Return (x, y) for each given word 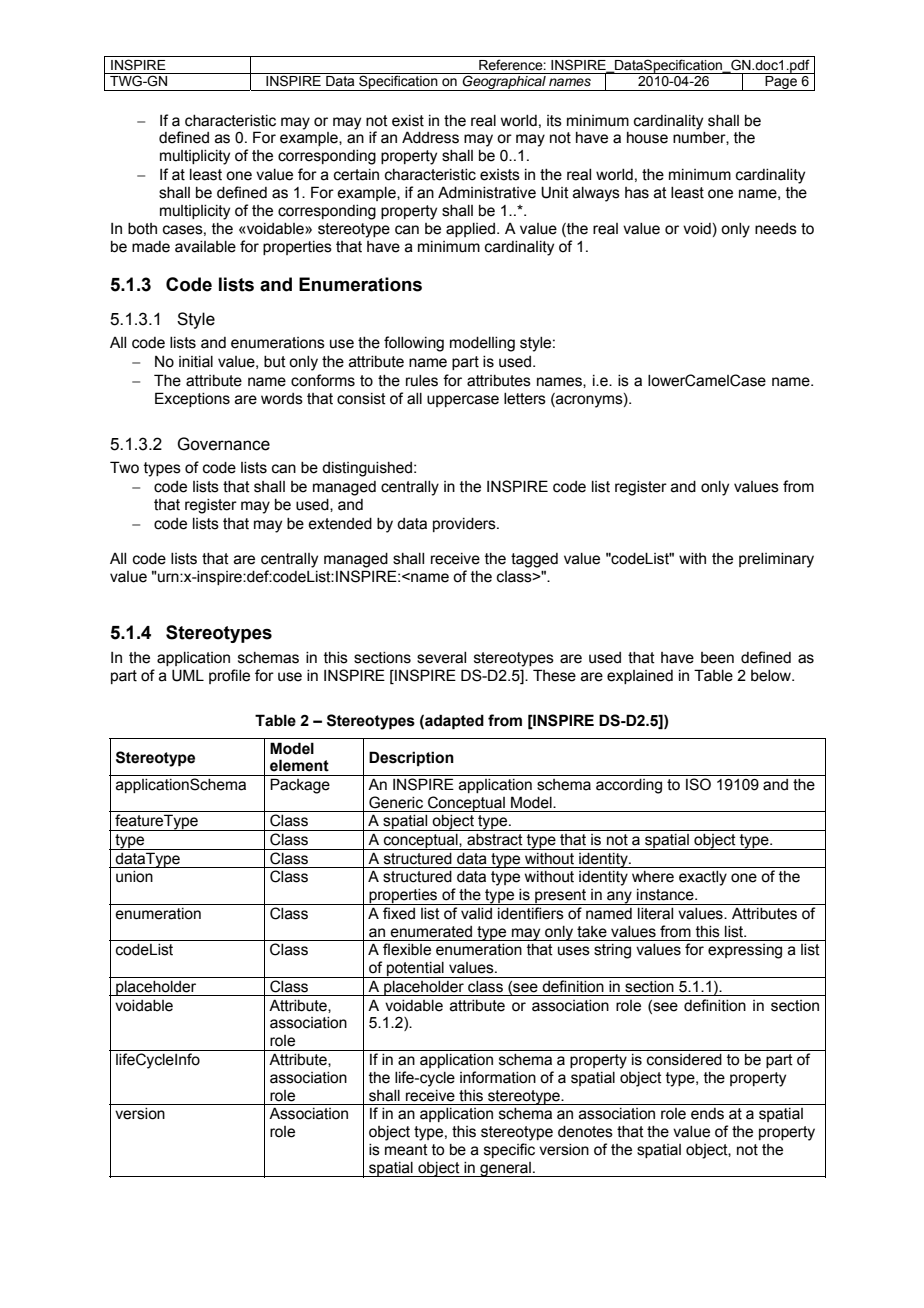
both (142, 229)
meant (406, 1150)
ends (707, 1114)
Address (430, 137)
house (647, 138)
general (505, 1169)
